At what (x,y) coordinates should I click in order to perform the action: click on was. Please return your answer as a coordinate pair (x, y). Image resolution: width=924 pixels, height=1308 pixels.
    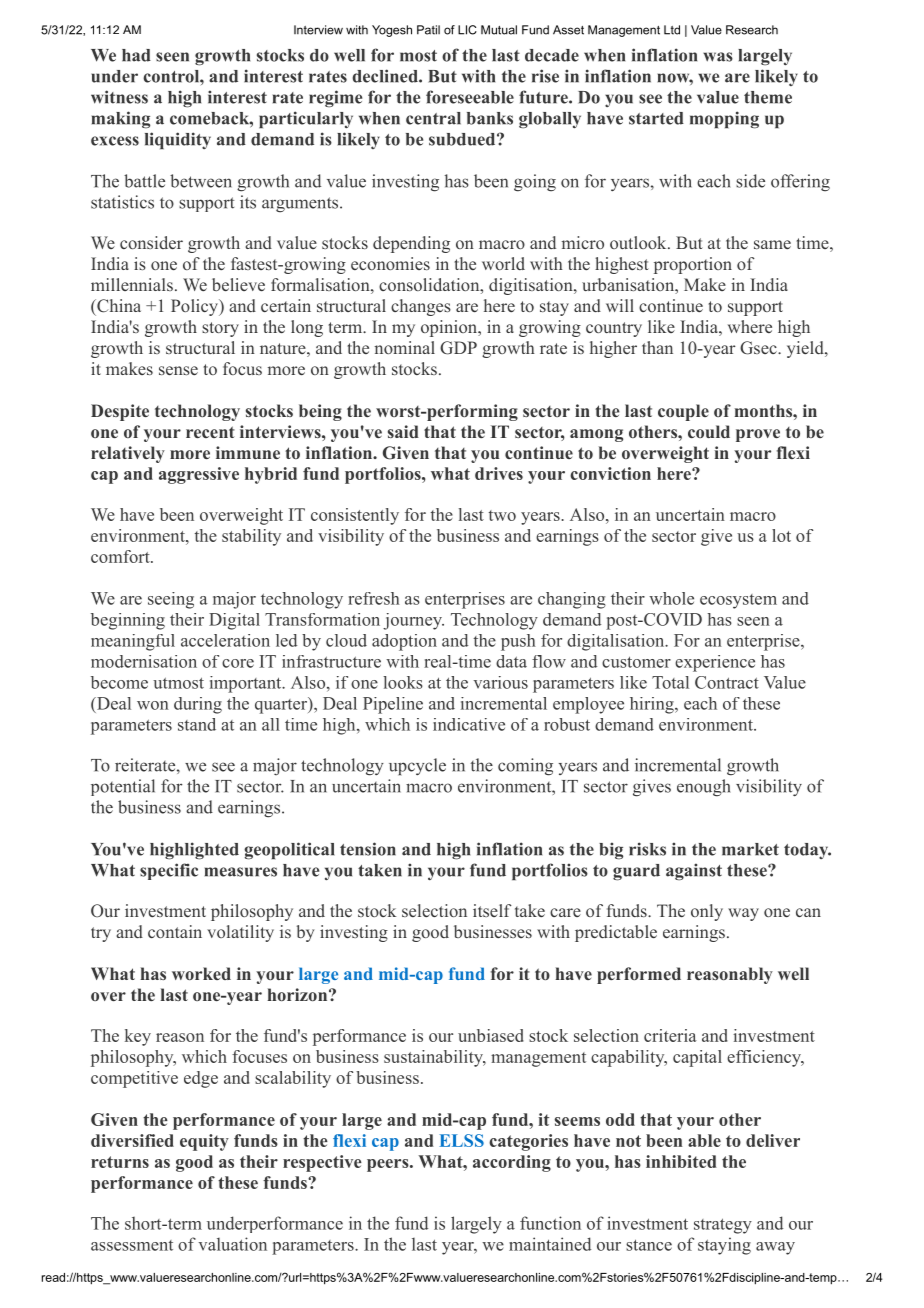
    Looking at the image, I should click on (718, 57).
